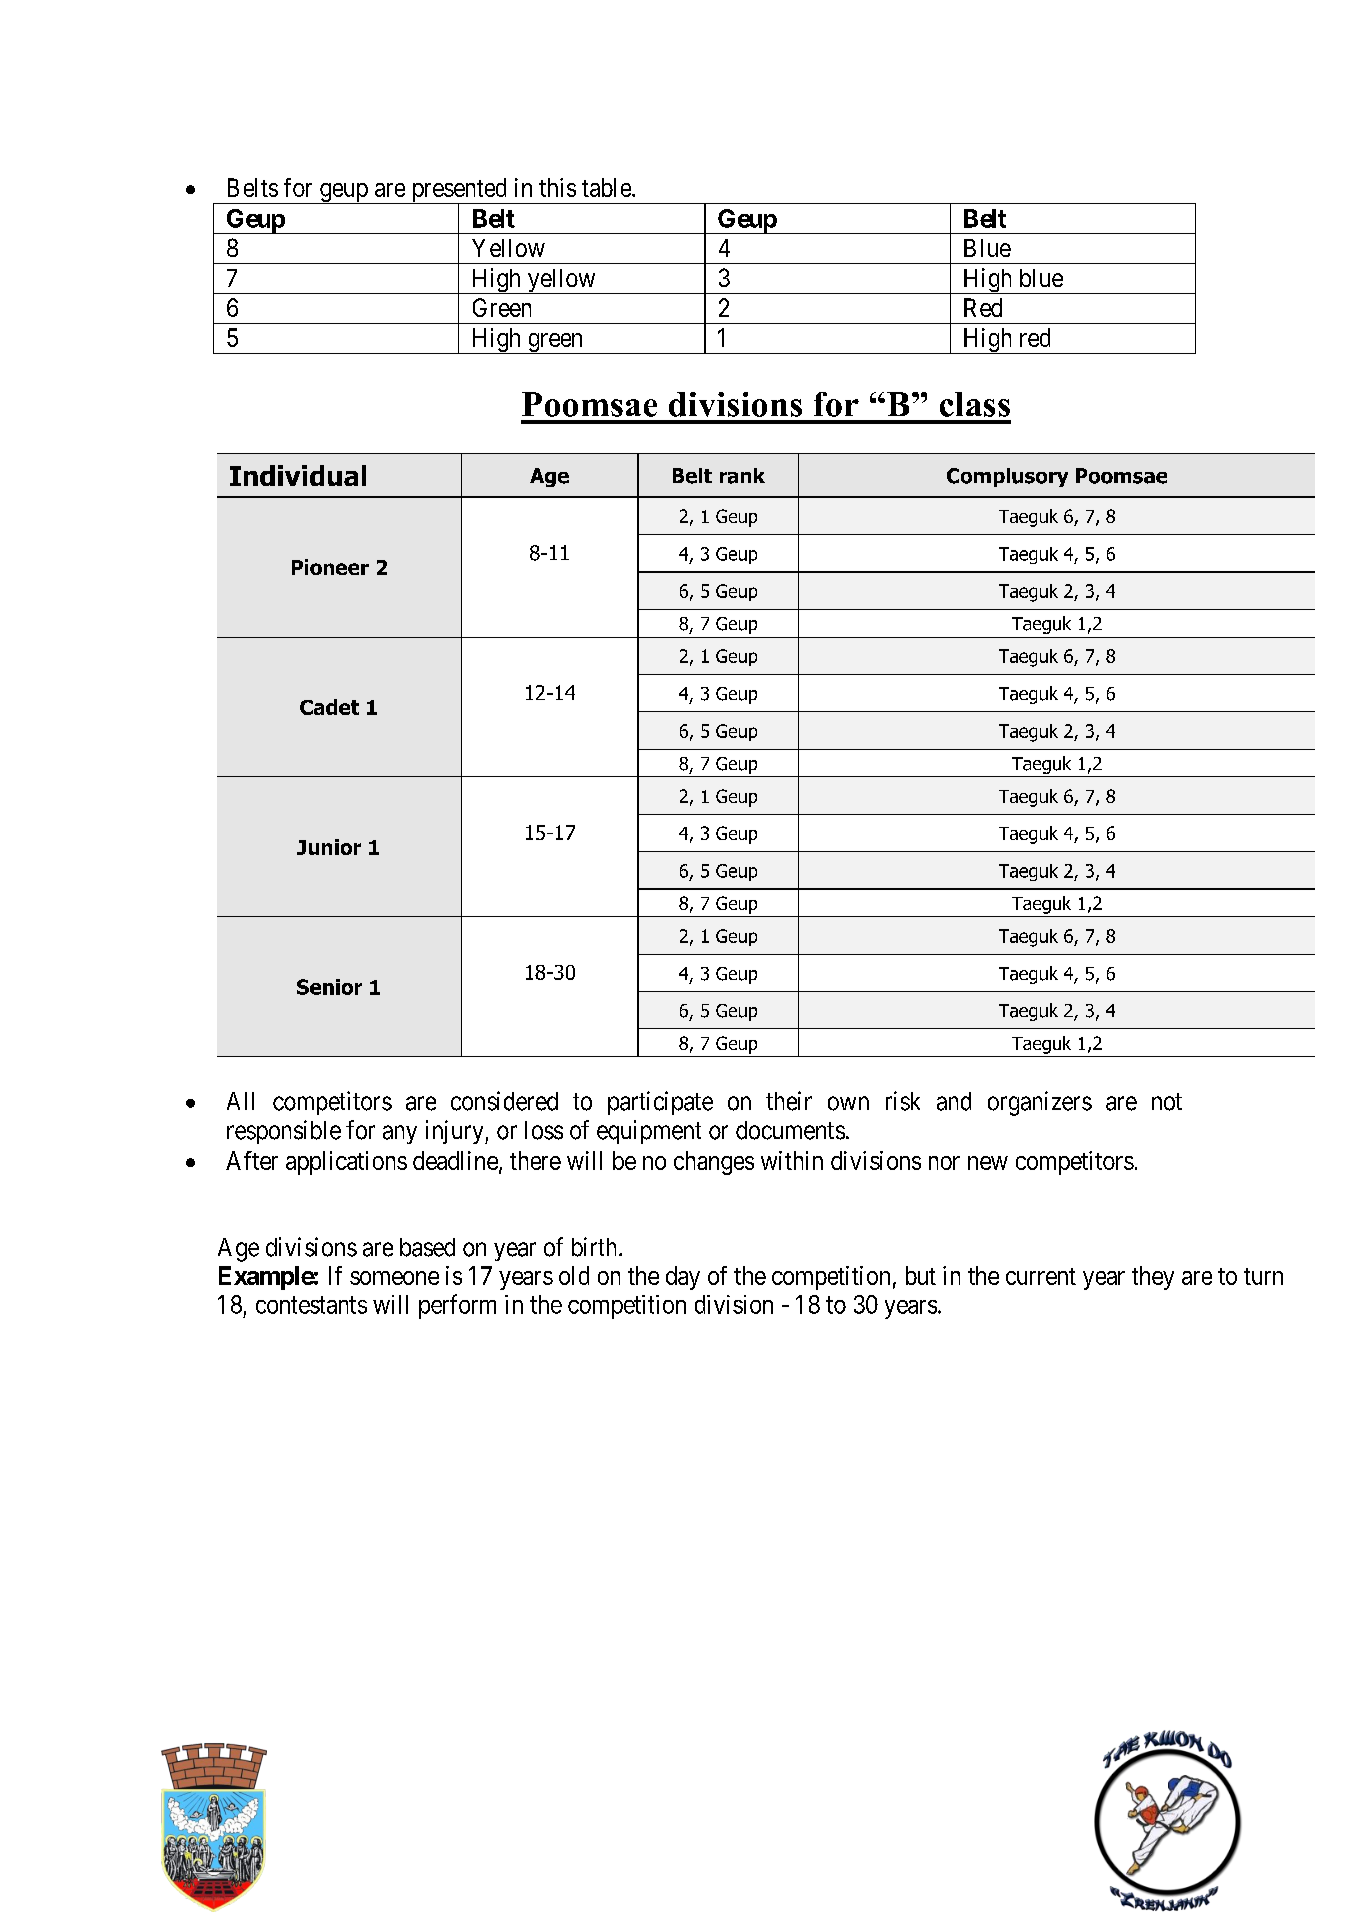 This screenshot has width=1357, height=1919. What do you see at coordinates (1167, 1102) in the screenshot?
I see `not` at bounding box center [1167, 1102].
